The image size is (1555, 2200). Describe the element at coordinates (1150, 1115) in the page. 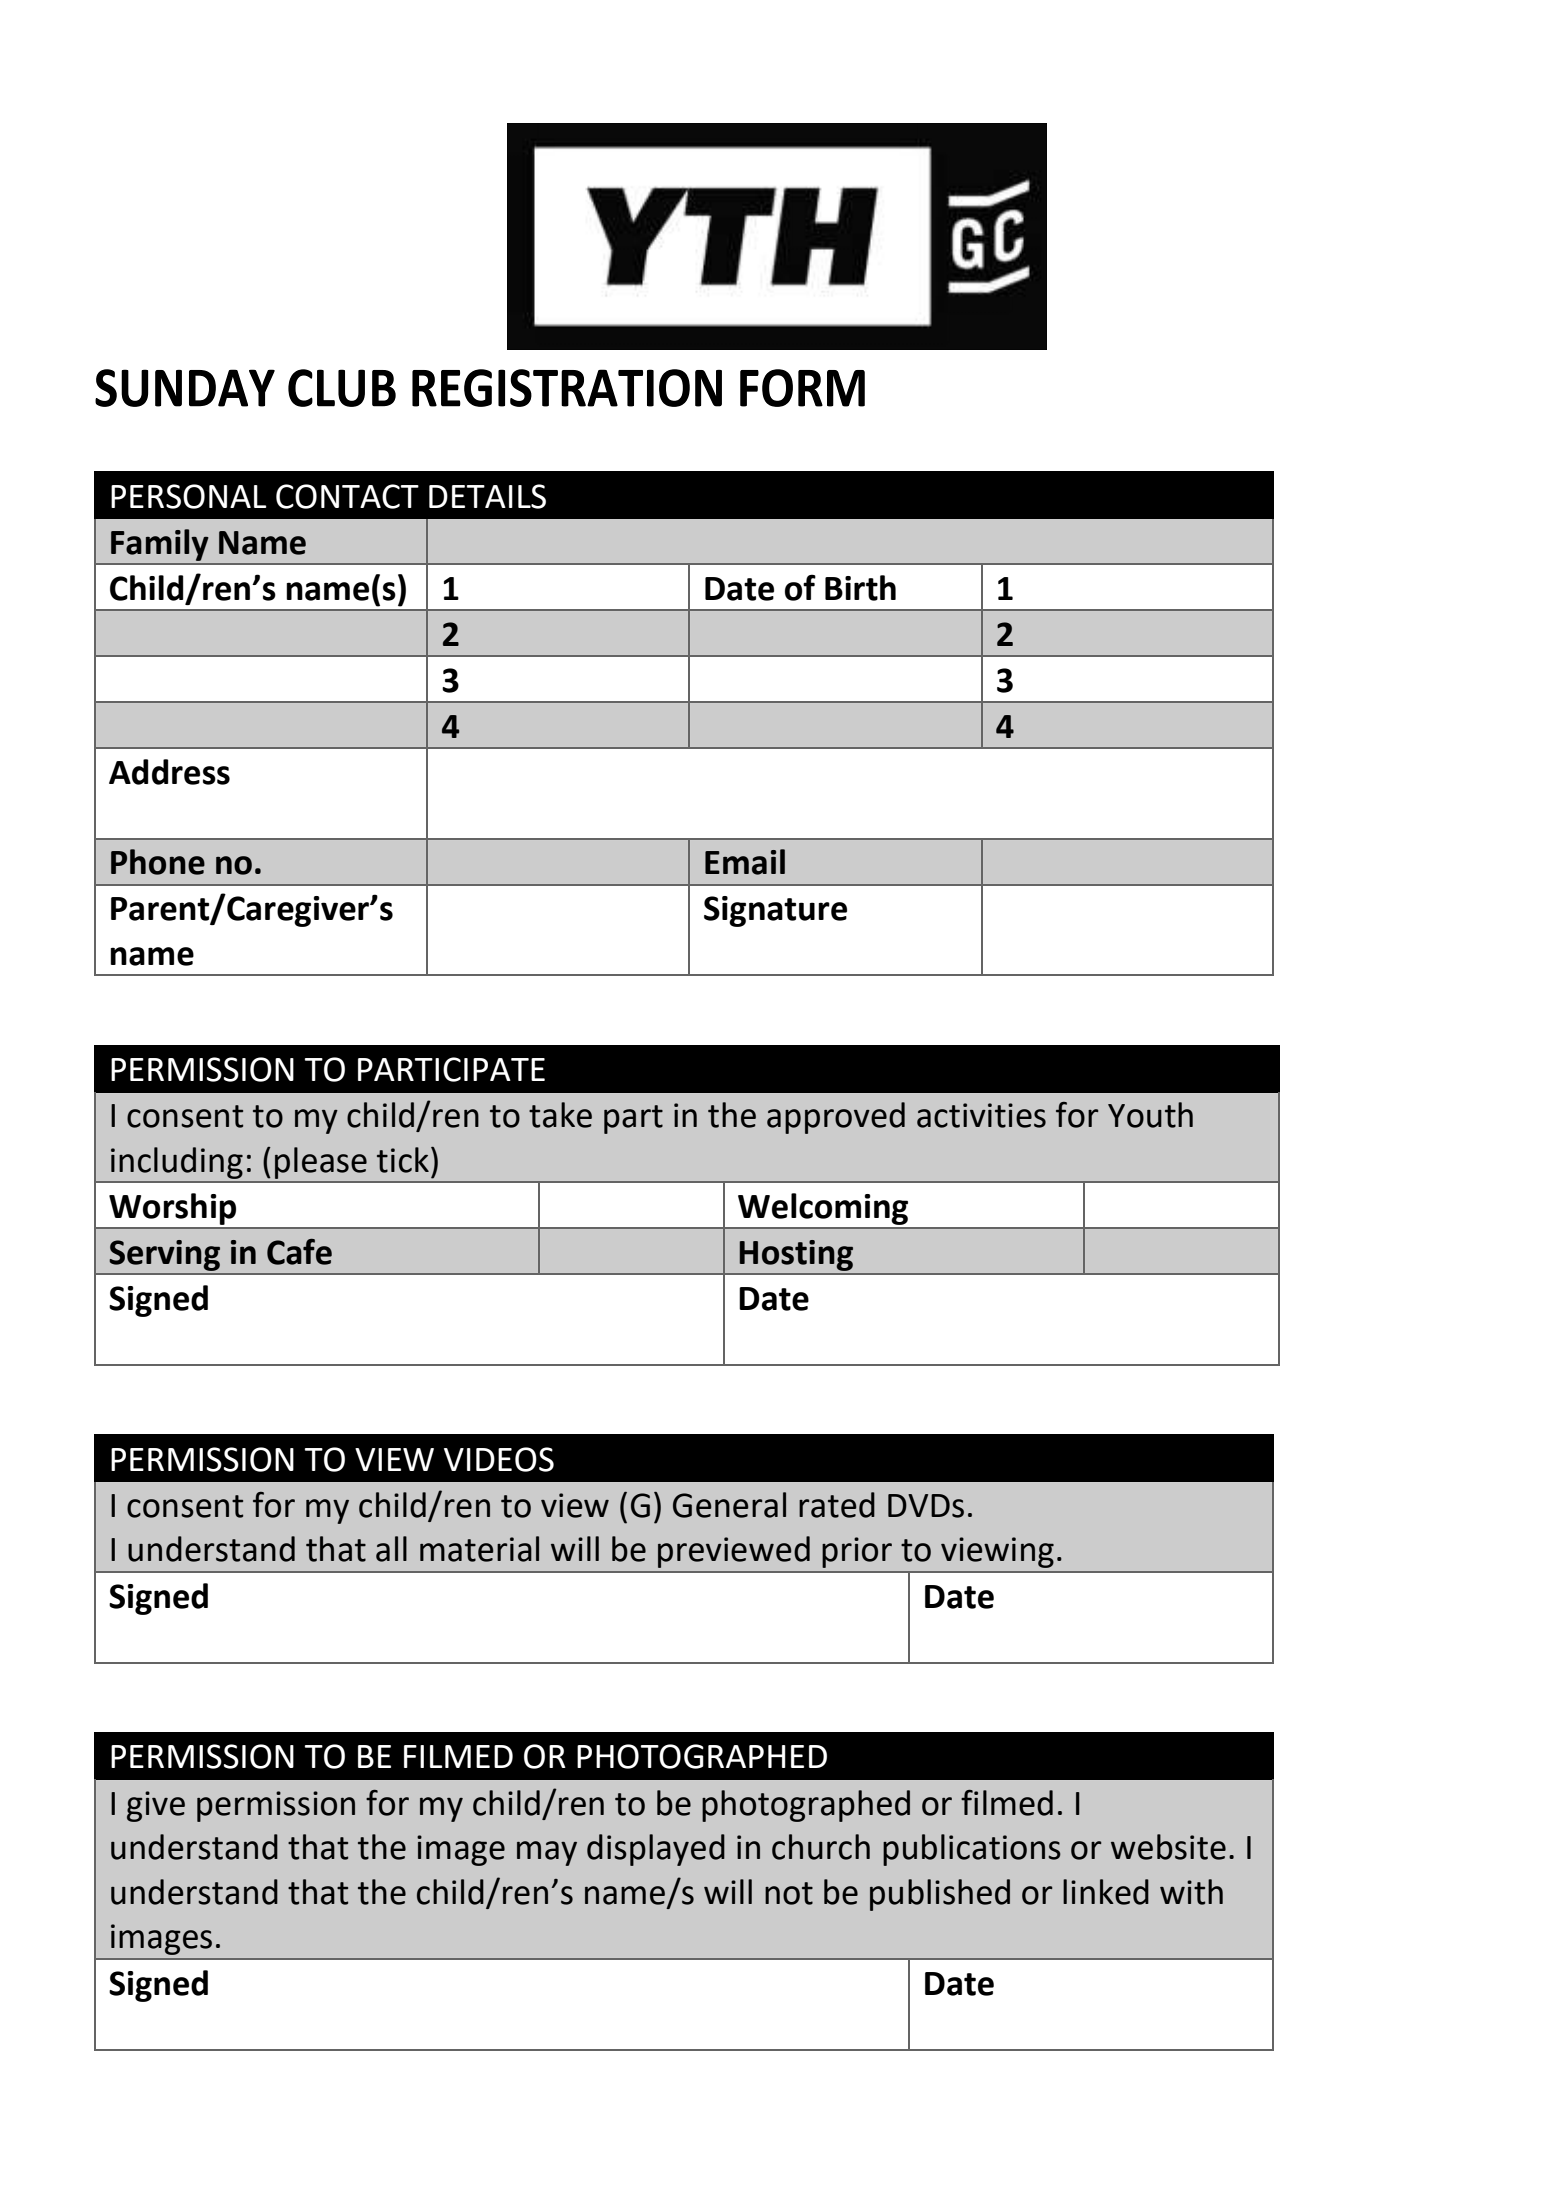

I see `Youth` at that location.
